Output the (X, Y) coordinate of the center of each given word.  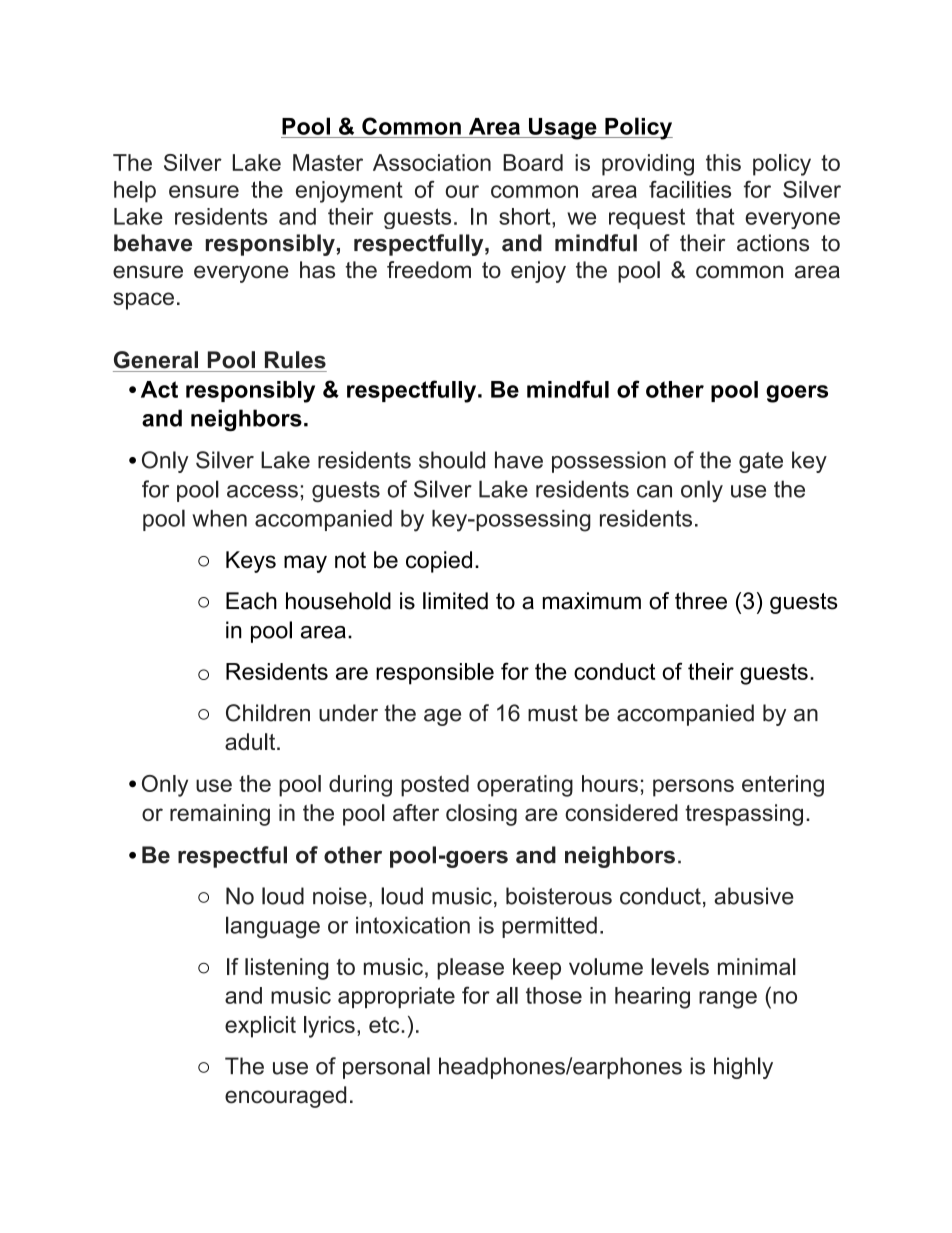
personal (386, 1068)
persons (693, 788)
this (723, 162)
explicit (260, 1027)
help (135, 192)
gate (761, 462)
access (262, 491)
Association (432, 162)
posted (435, 786)
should (452, 460)
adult (251, 741)
